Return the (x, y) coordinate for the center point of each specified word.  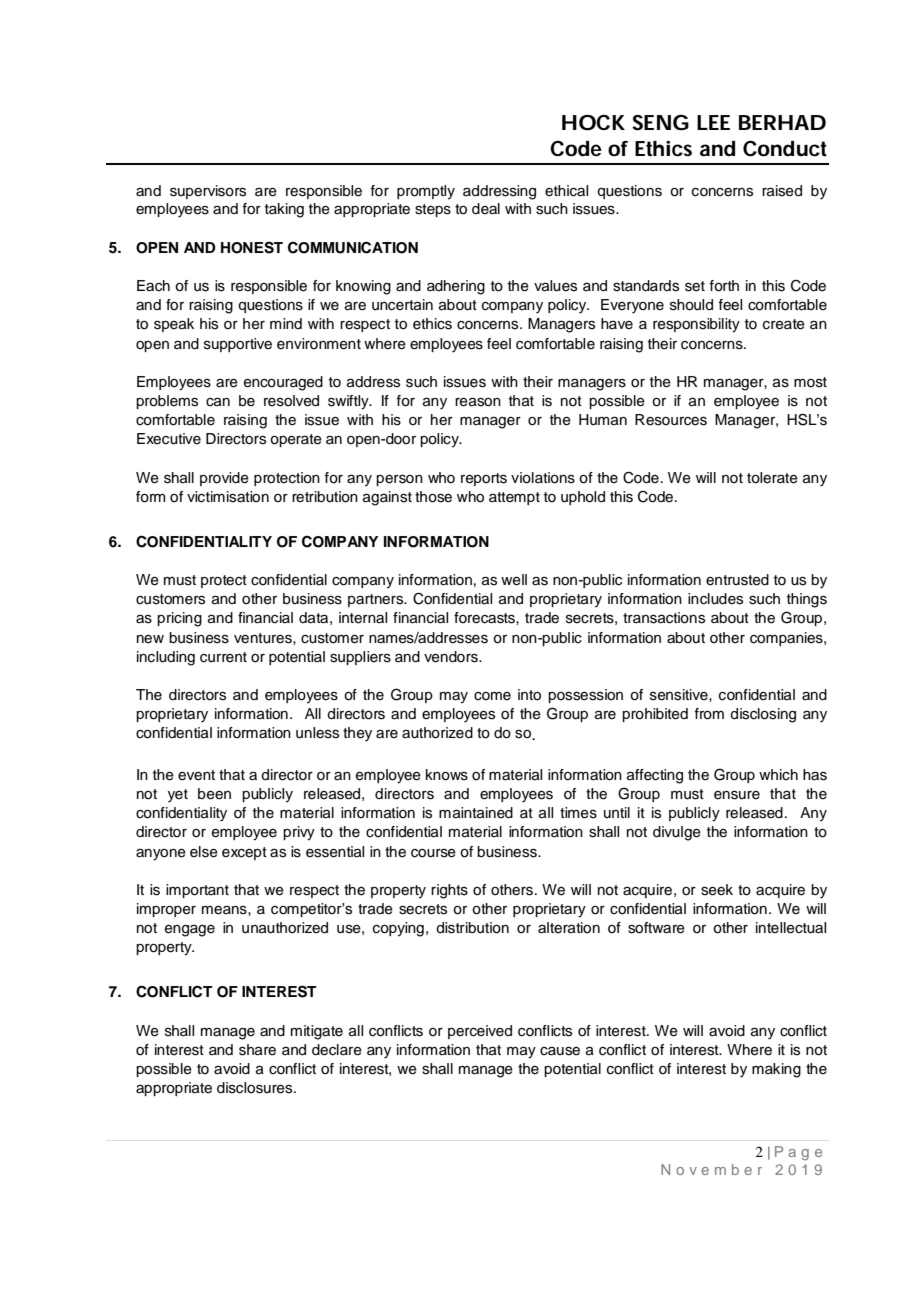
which (778, 775)
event (196, 775)
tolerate (772, 478)
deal (486, 209)
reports (484, 479)
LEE (713, 122)
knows (447, 775)
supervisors (208, 192)
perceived (480, 1032)
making (776, 1070)
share (257, 1050)
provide (224, 479)
